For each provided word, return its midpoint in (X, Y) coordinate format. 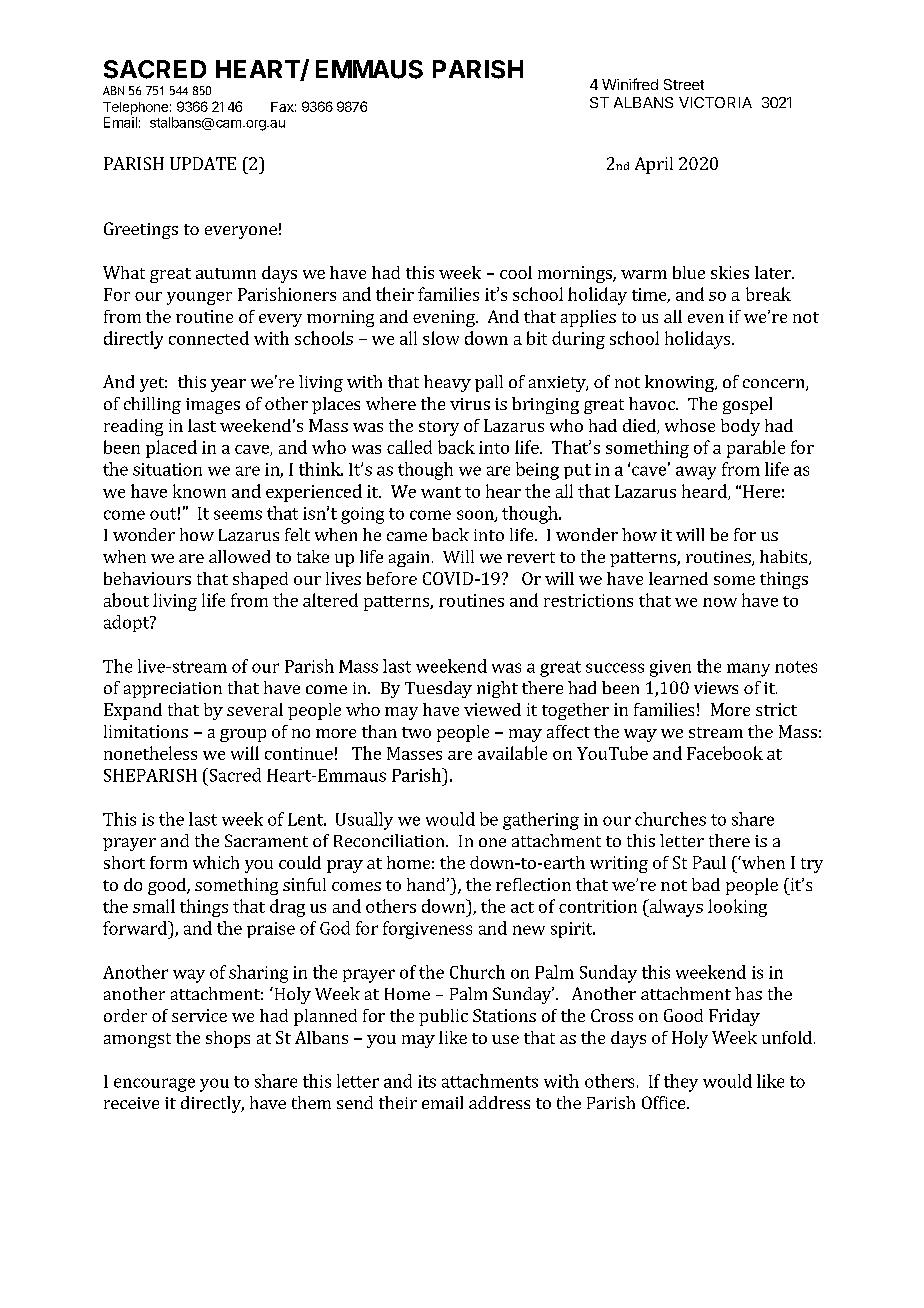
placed (171, 449)
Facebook (725, 753)
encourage (154, 1085)
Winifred (630, 84)
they (681, 1083)
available (512, 753)
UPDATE (203, 163)
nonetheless (150, 753)
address (499, 1102)
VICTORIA (715, 102)
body (740, 427)
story (439, 428)
